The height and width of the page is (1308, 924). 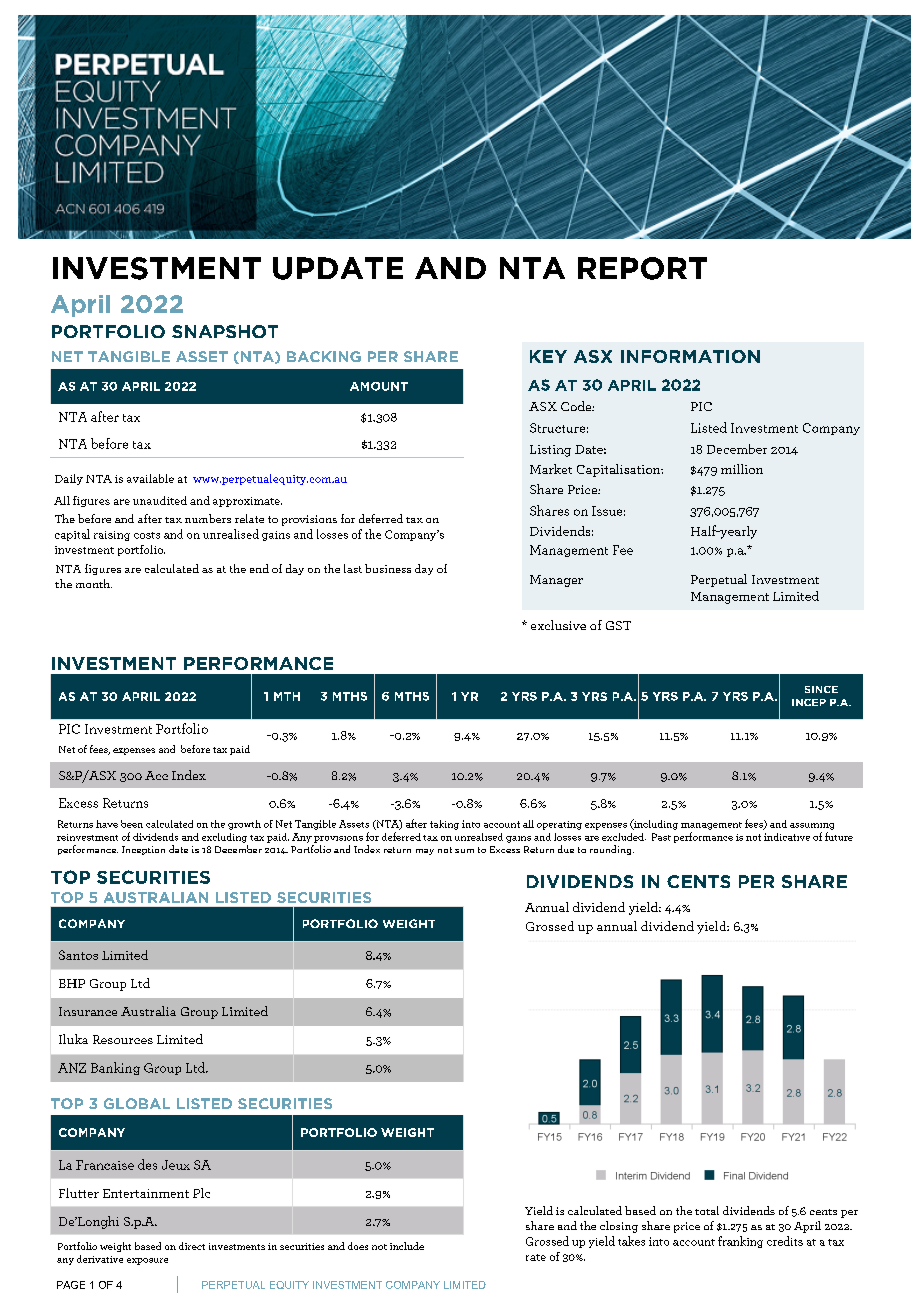 I want to click on Resources, so click(x=123, y=1039).
